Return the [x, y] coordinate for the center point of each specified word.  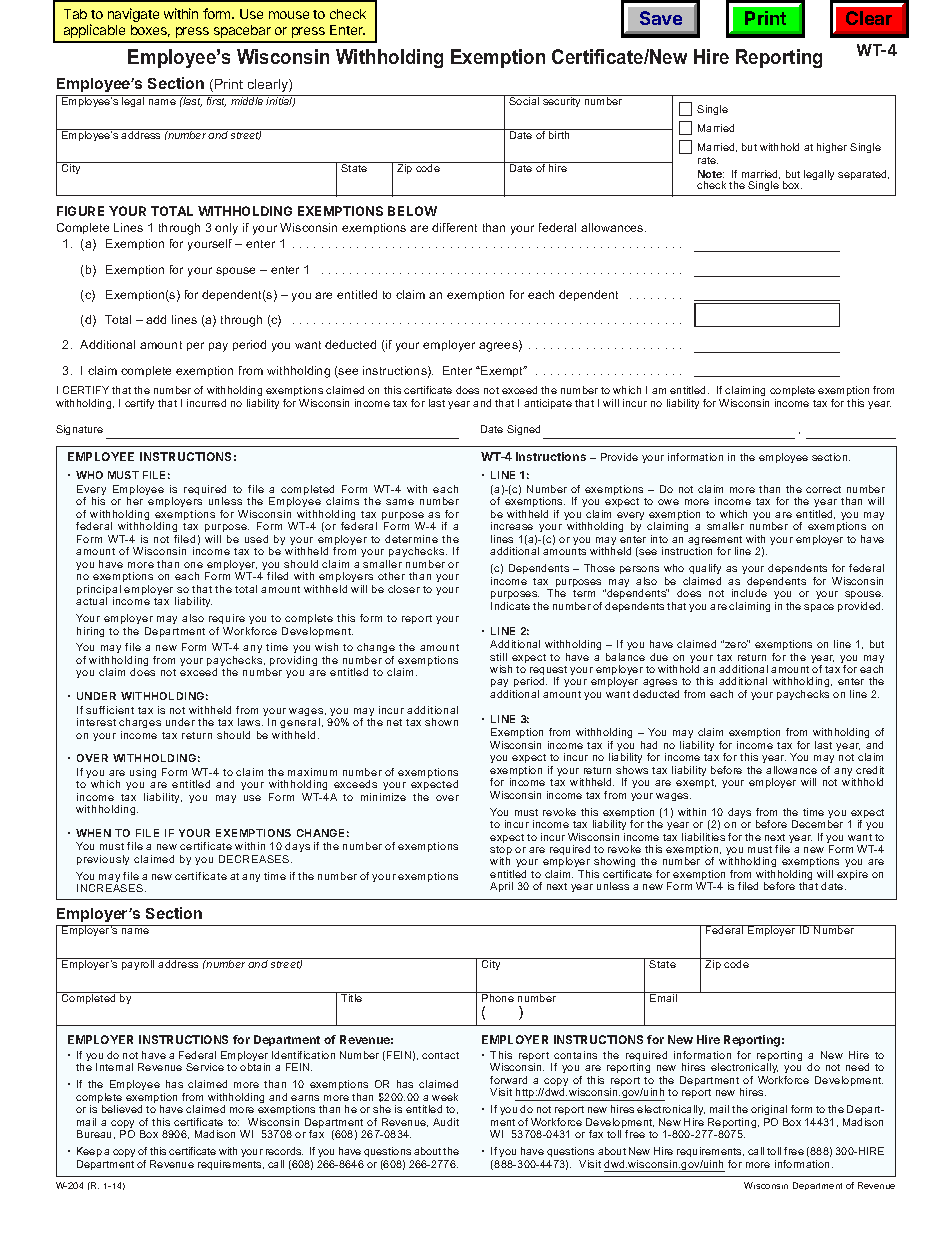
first [216, 101]
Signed [523, 430]
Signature [79, 430]
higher [832, 148]
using [143, 773]
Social [524, 100]
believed [122, 1109]
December [817, 824]
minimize [383, 797]
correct [823, 489]
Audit [446, 1122]
